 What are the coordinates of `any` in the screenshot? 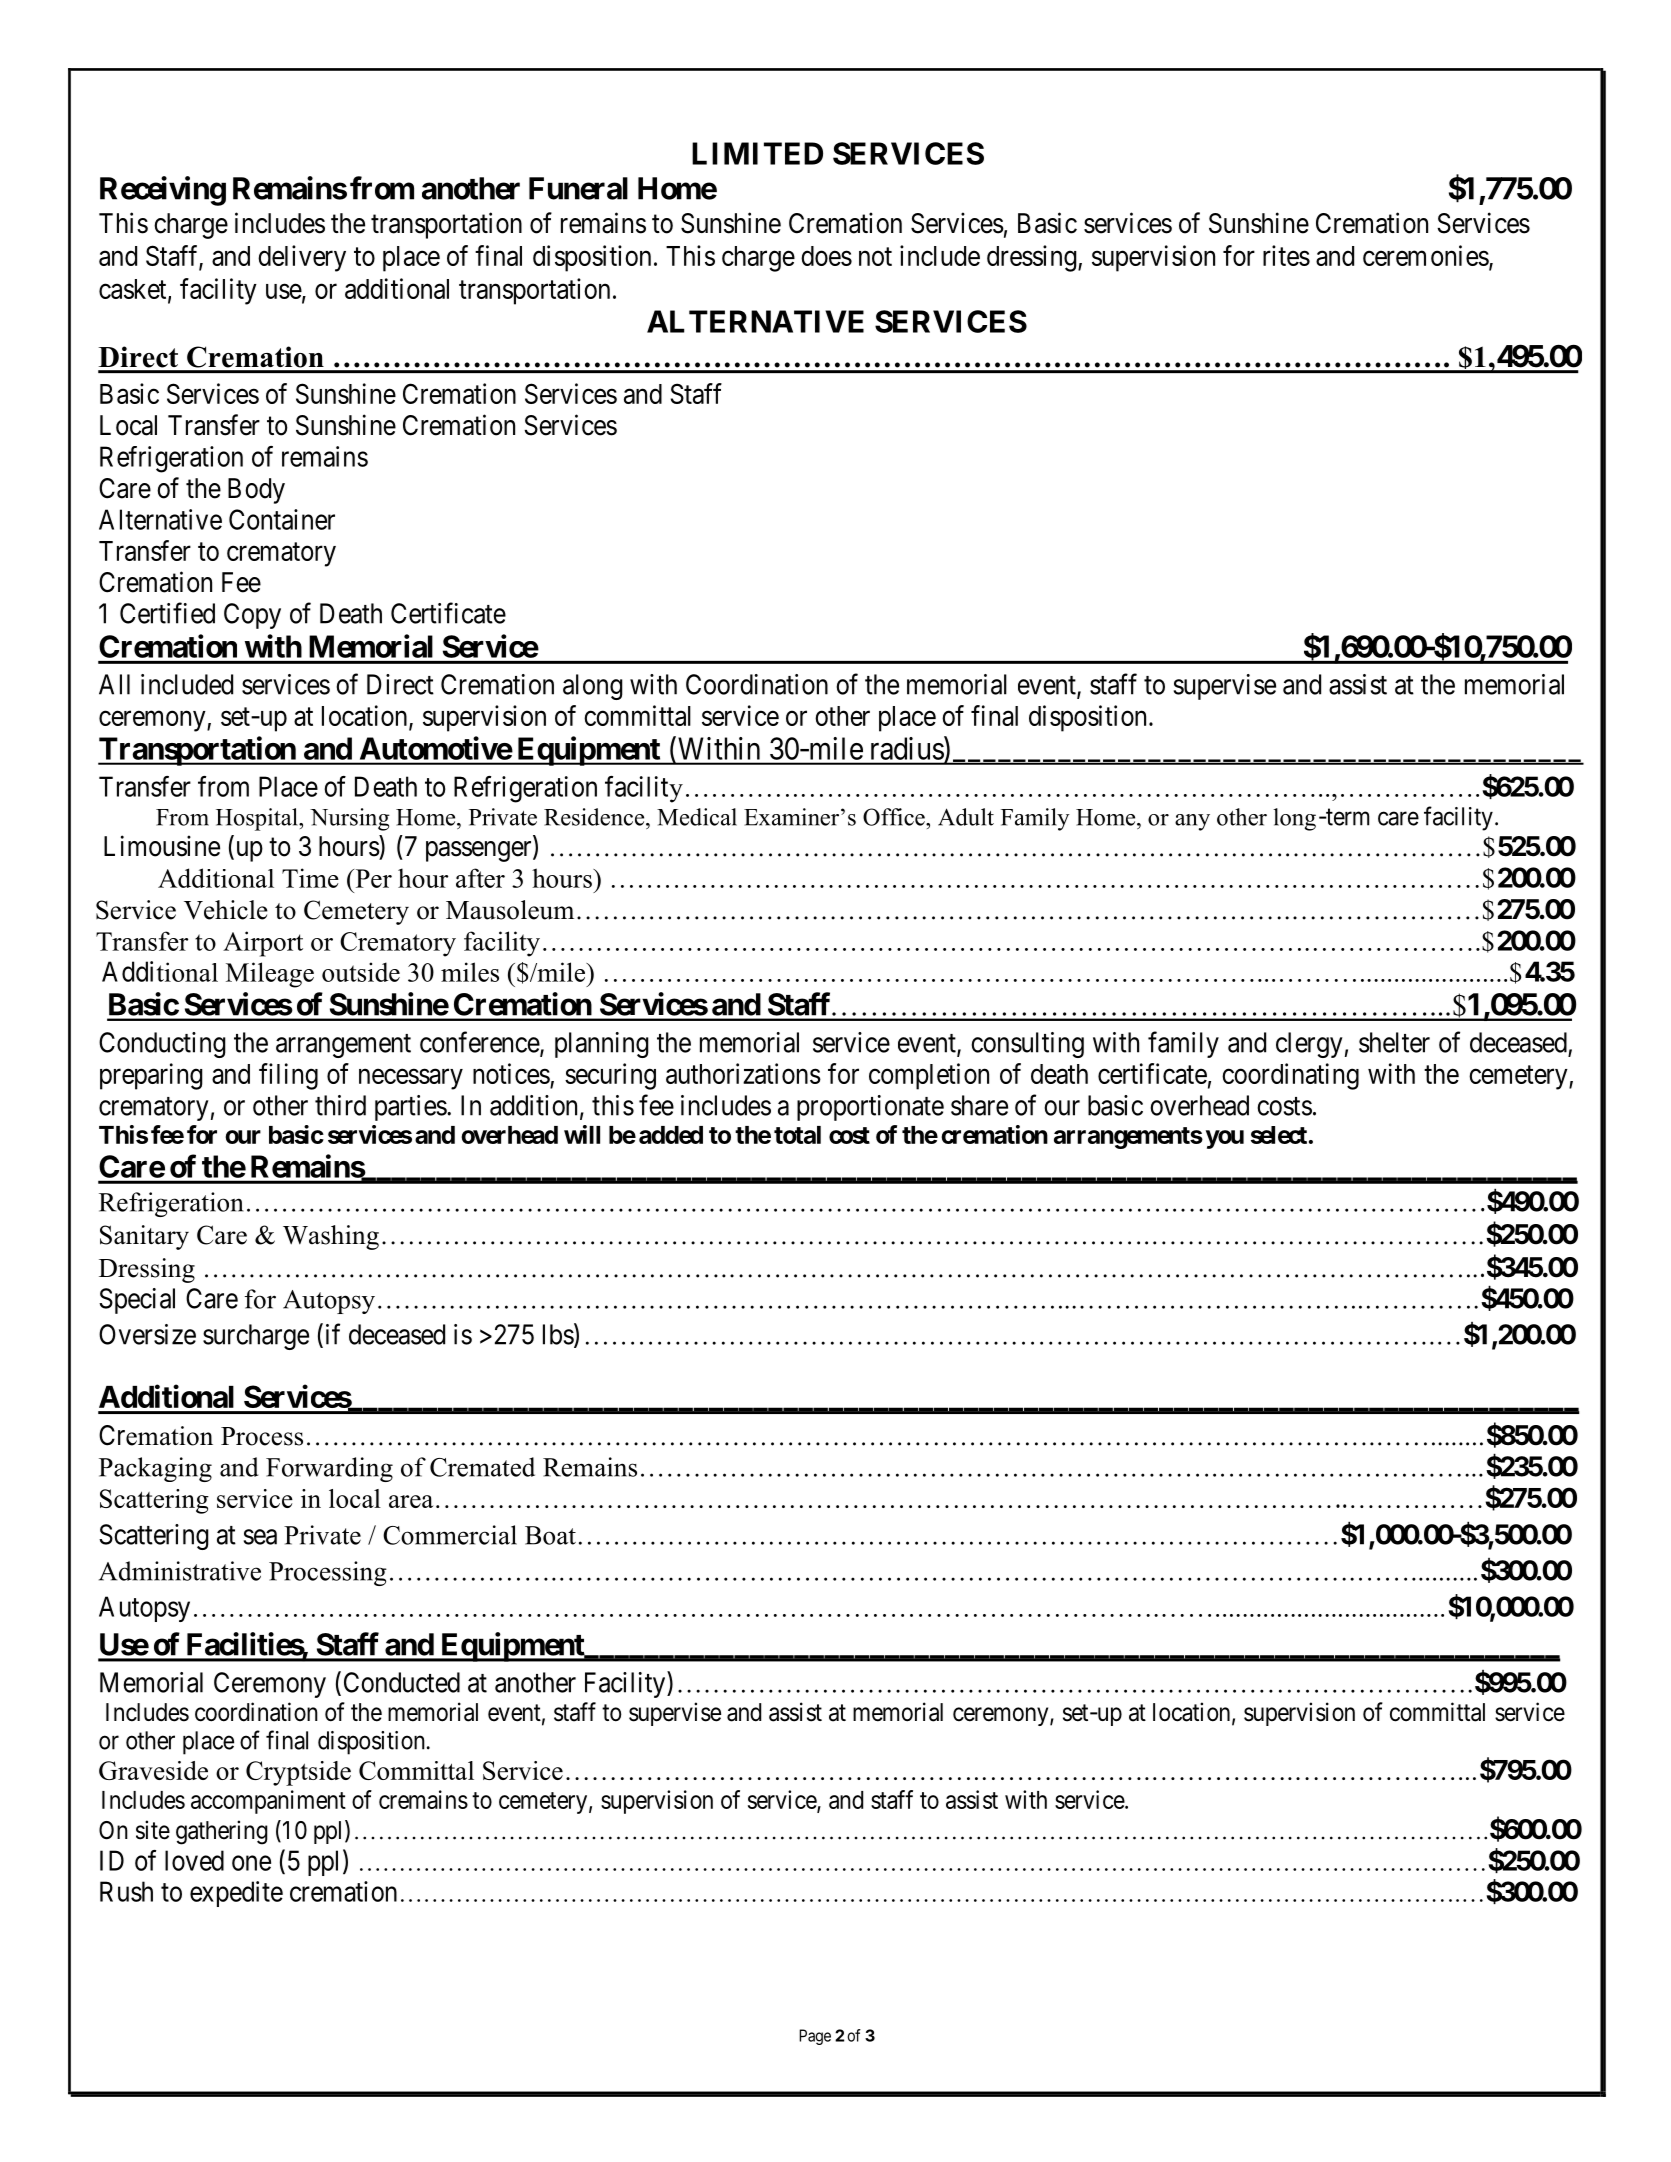 It's located at (1192, 822).
